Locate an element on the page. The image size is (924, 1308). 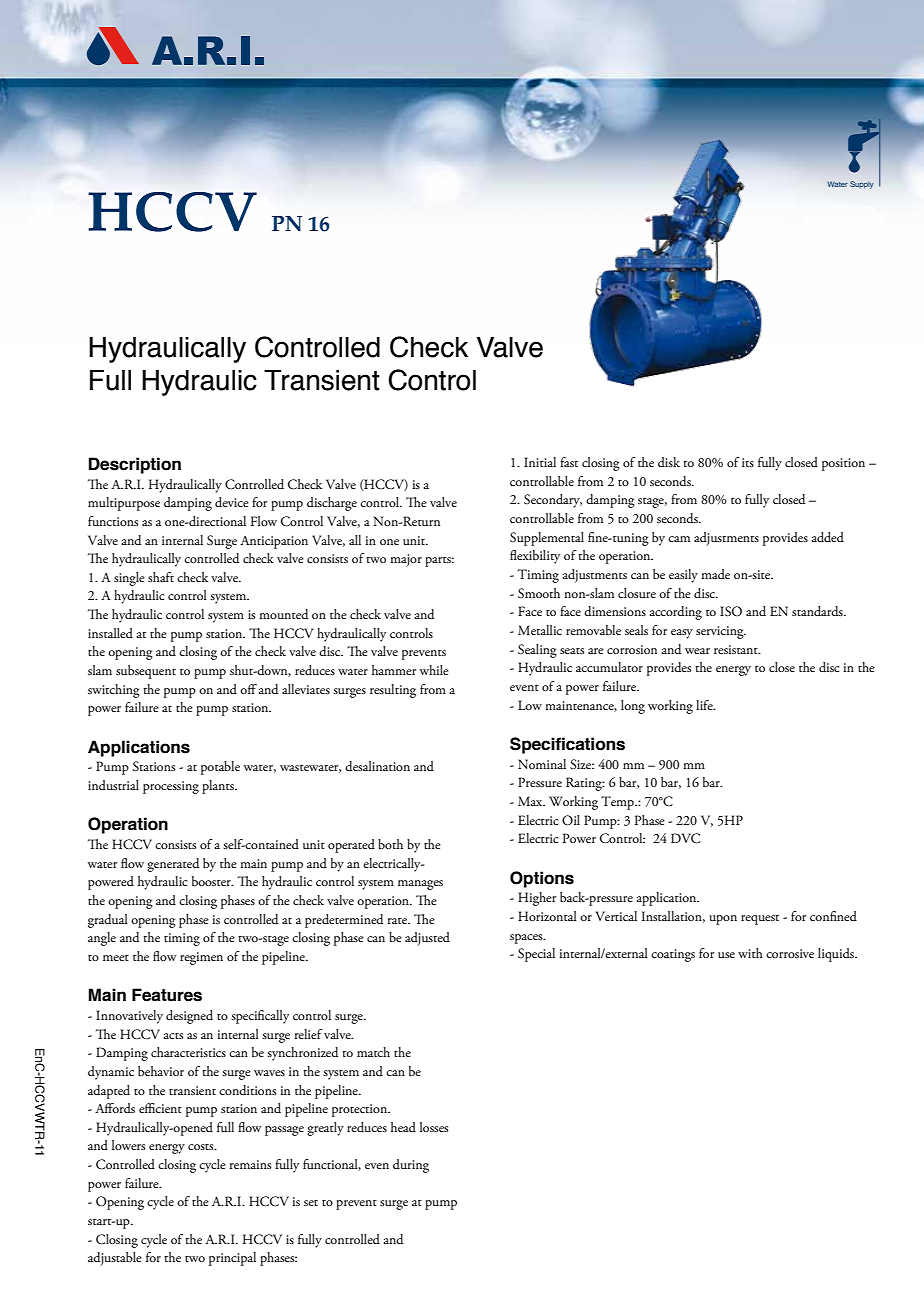
Supply is located at coordinates (862, 185).
